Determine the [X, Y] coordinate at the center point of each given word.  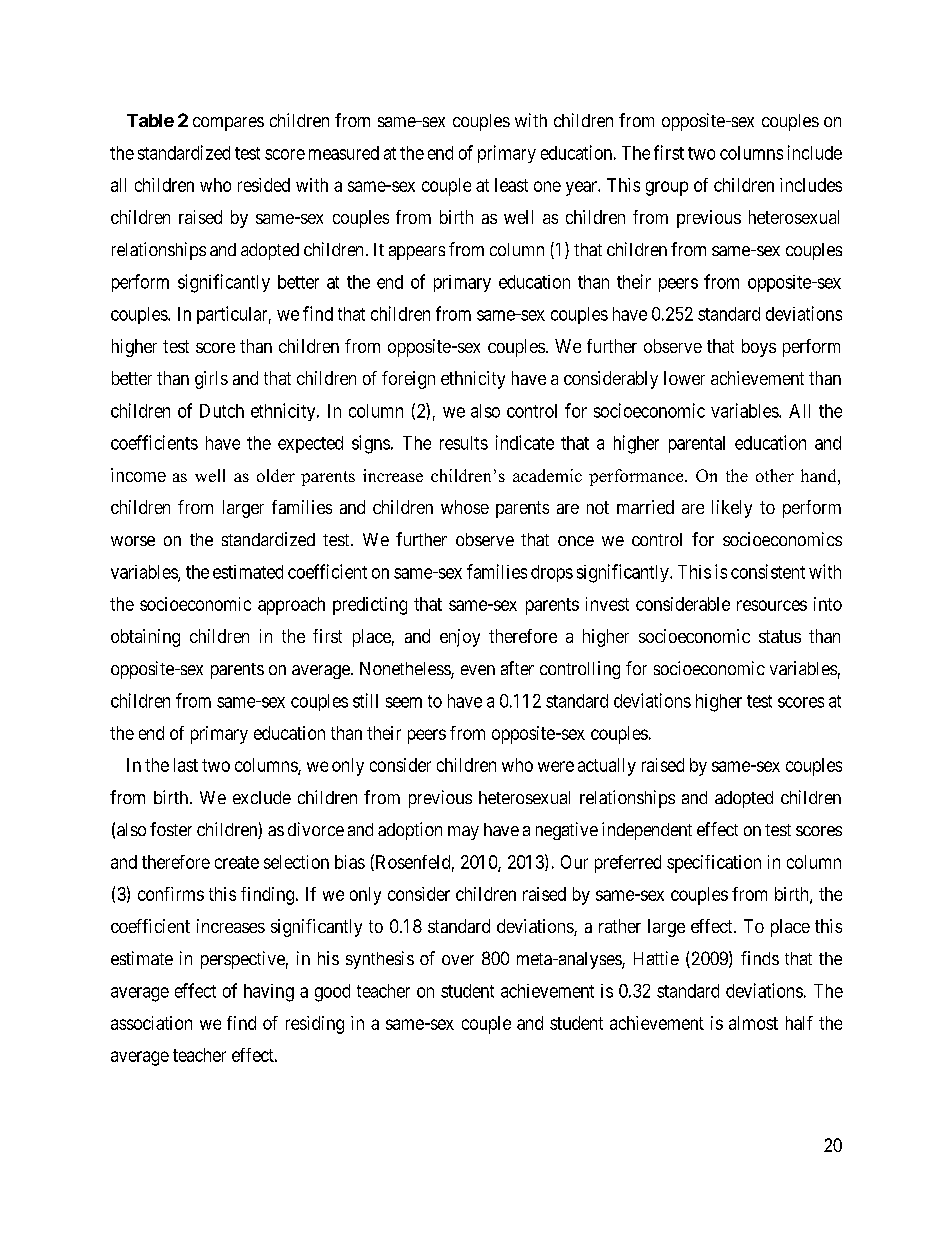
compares [228, 124]
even [478, 670]
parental [697, 444]
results [464, 443]
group [667, 188]
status [780, 636]
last [186, 765]
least [511, 185]
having [269, 993]
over [458, 960]
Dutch [222, 411]
